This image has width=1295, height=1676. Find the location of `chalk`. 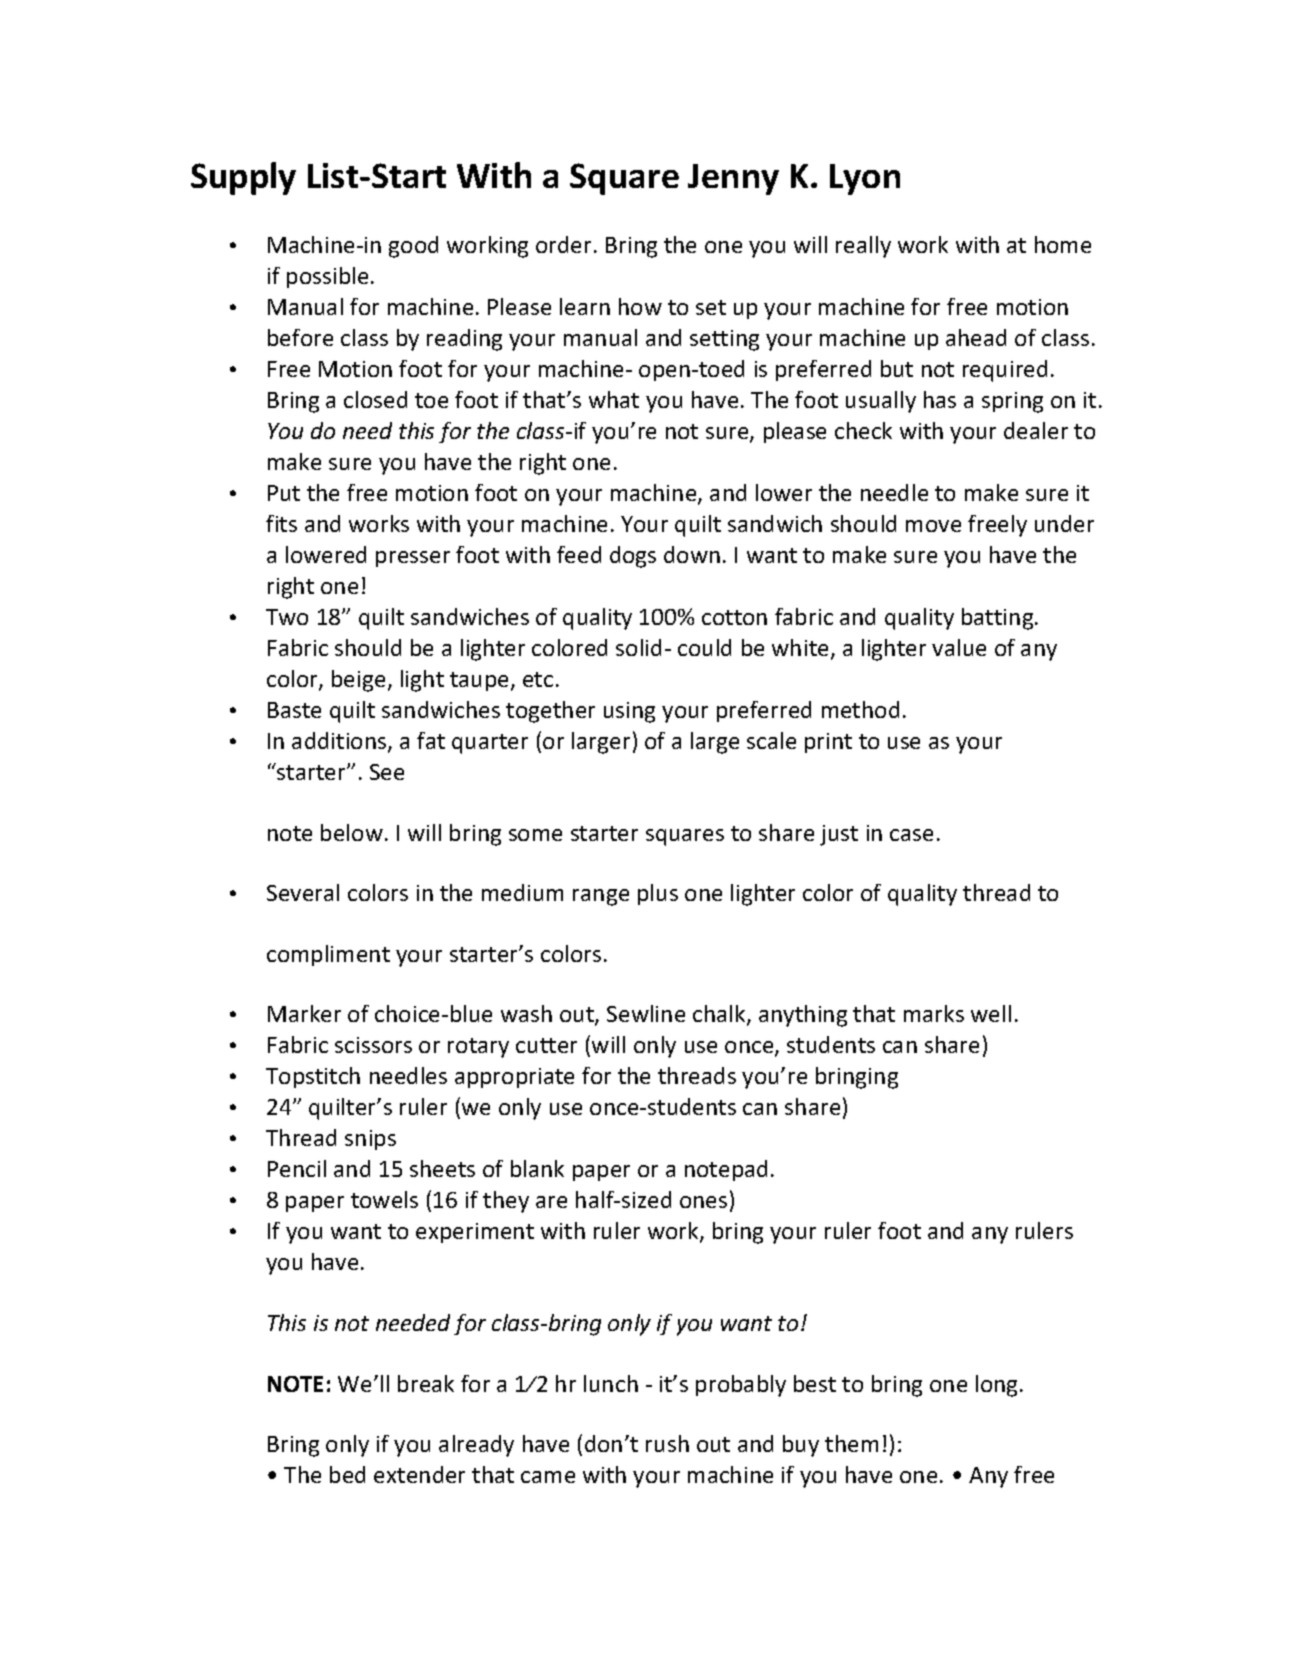

chalk is located at coordinates (720, 1015).
